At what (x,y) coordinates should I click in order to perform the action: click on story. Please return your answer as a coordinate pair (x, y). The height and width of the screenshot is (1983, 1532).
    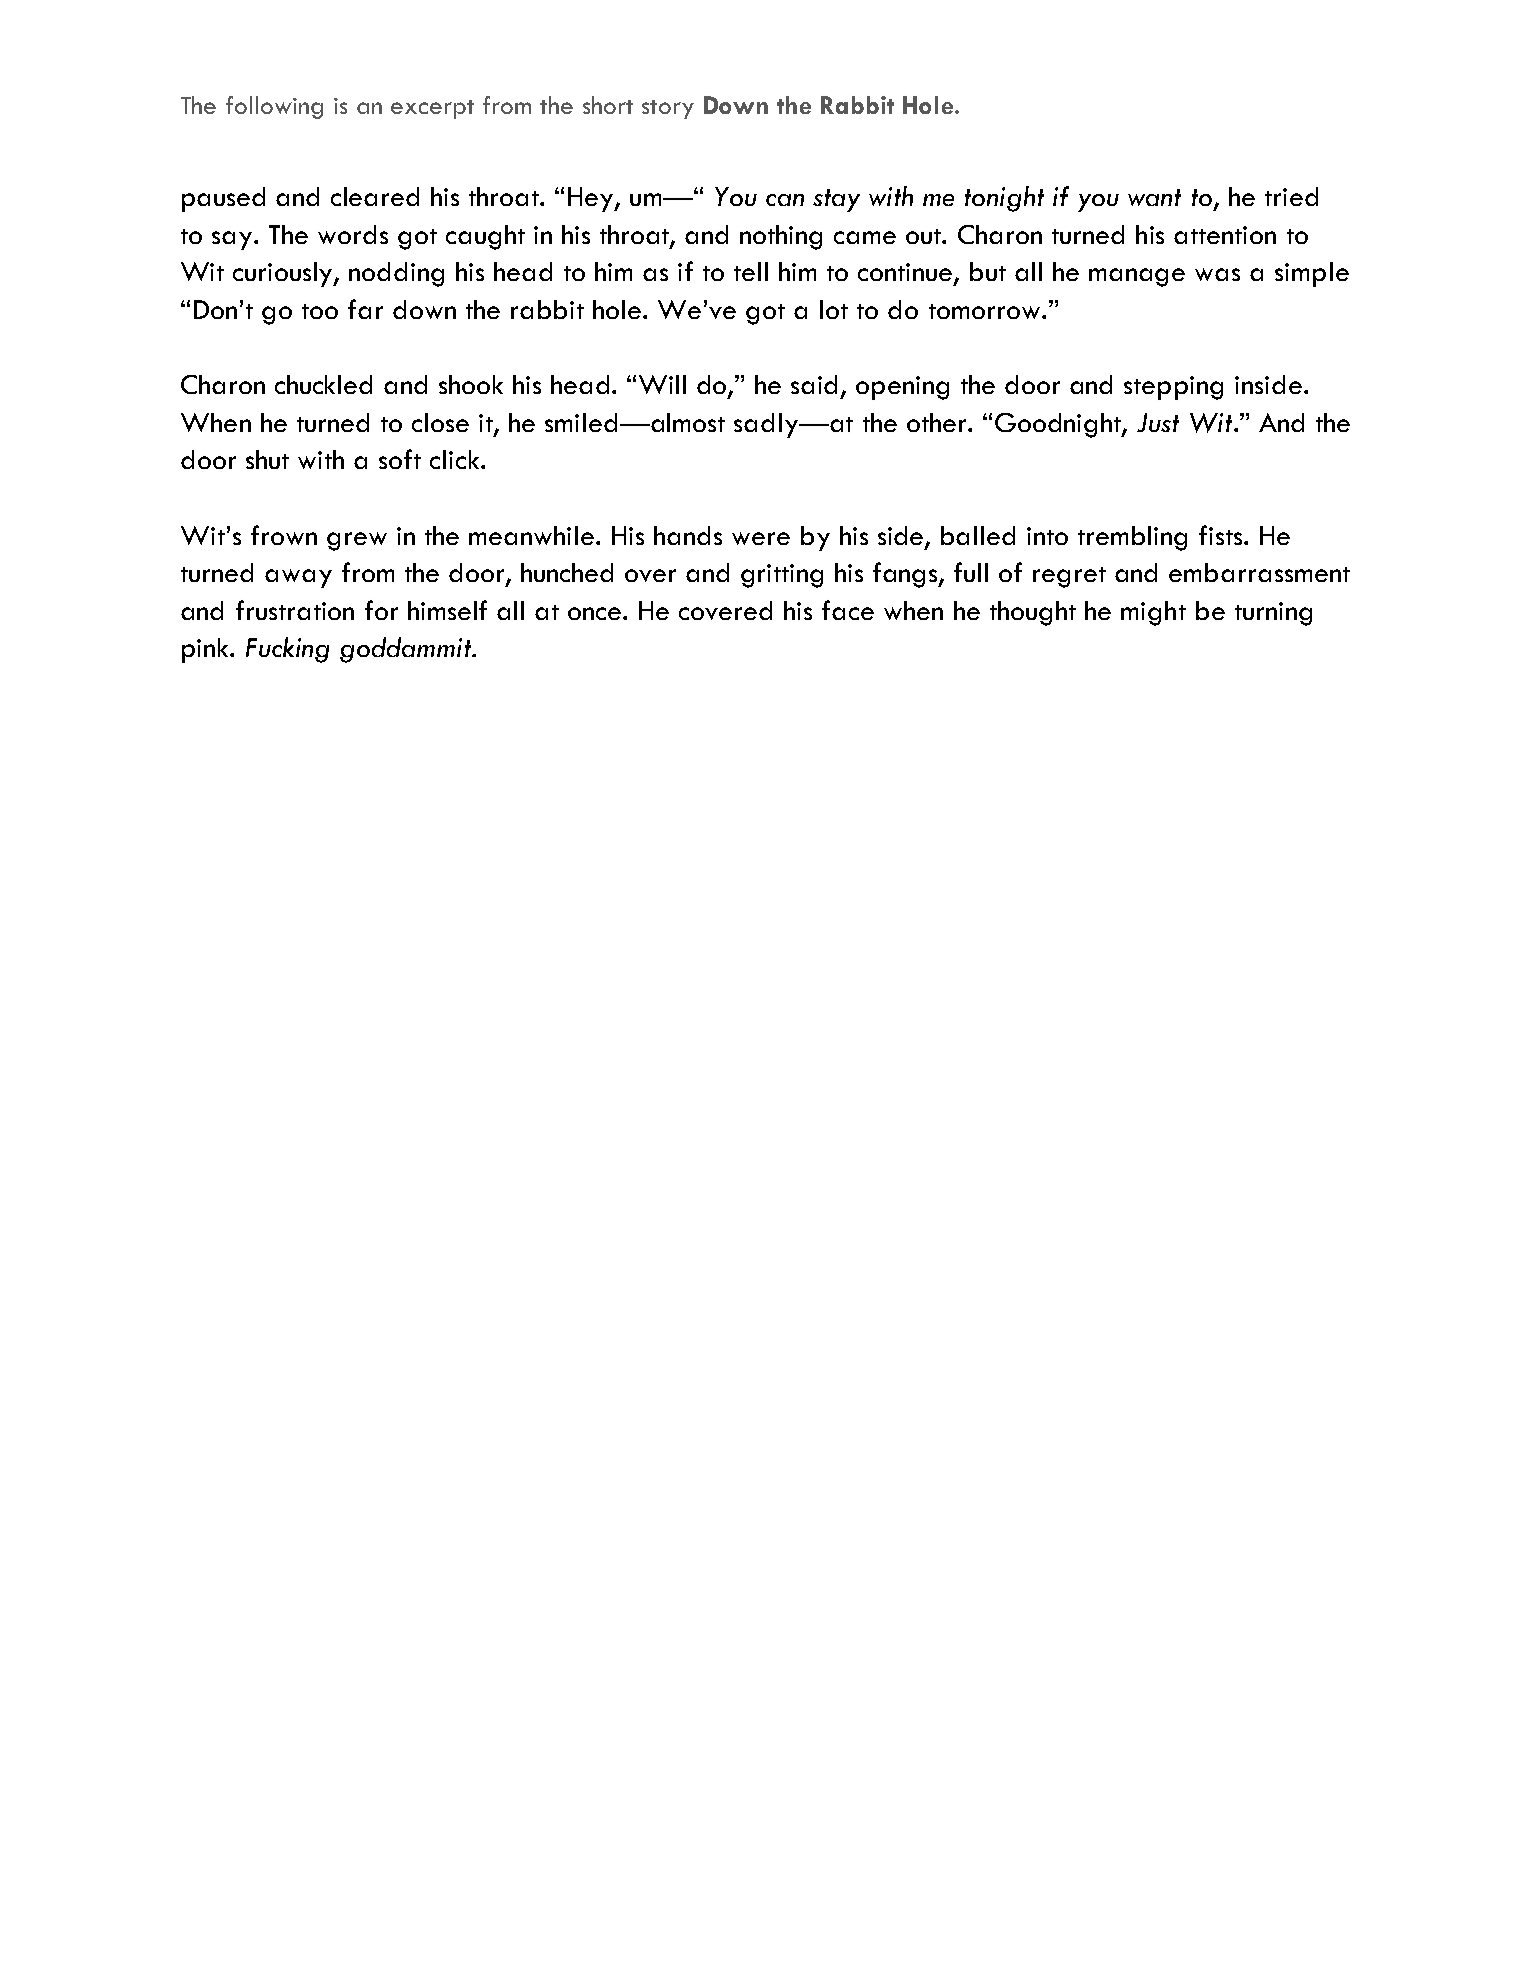
    Looking at the image, I should click on (668, 109).
